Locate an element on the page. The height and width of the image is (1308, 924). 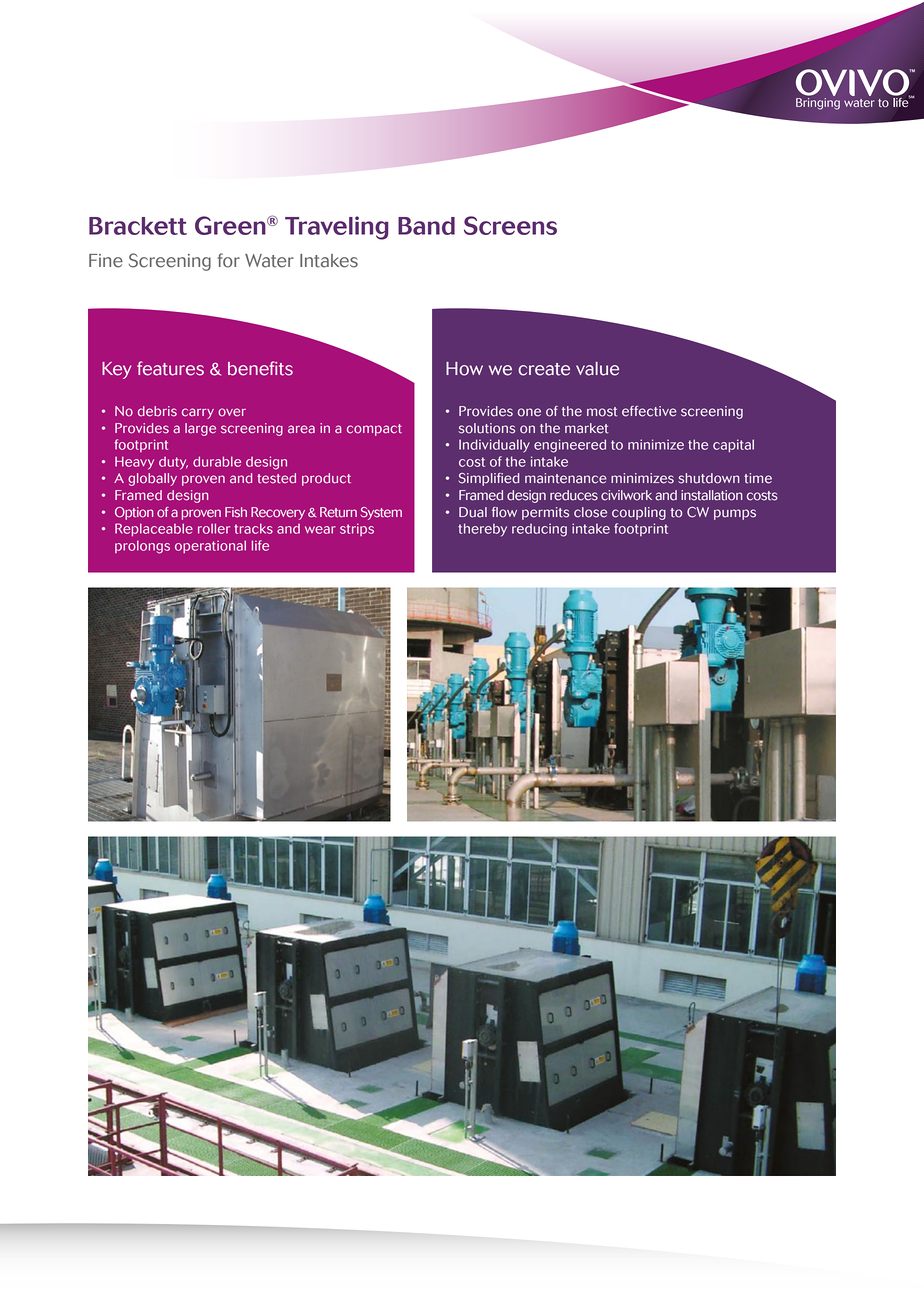
Screens is located at coordinates (510, 225).
